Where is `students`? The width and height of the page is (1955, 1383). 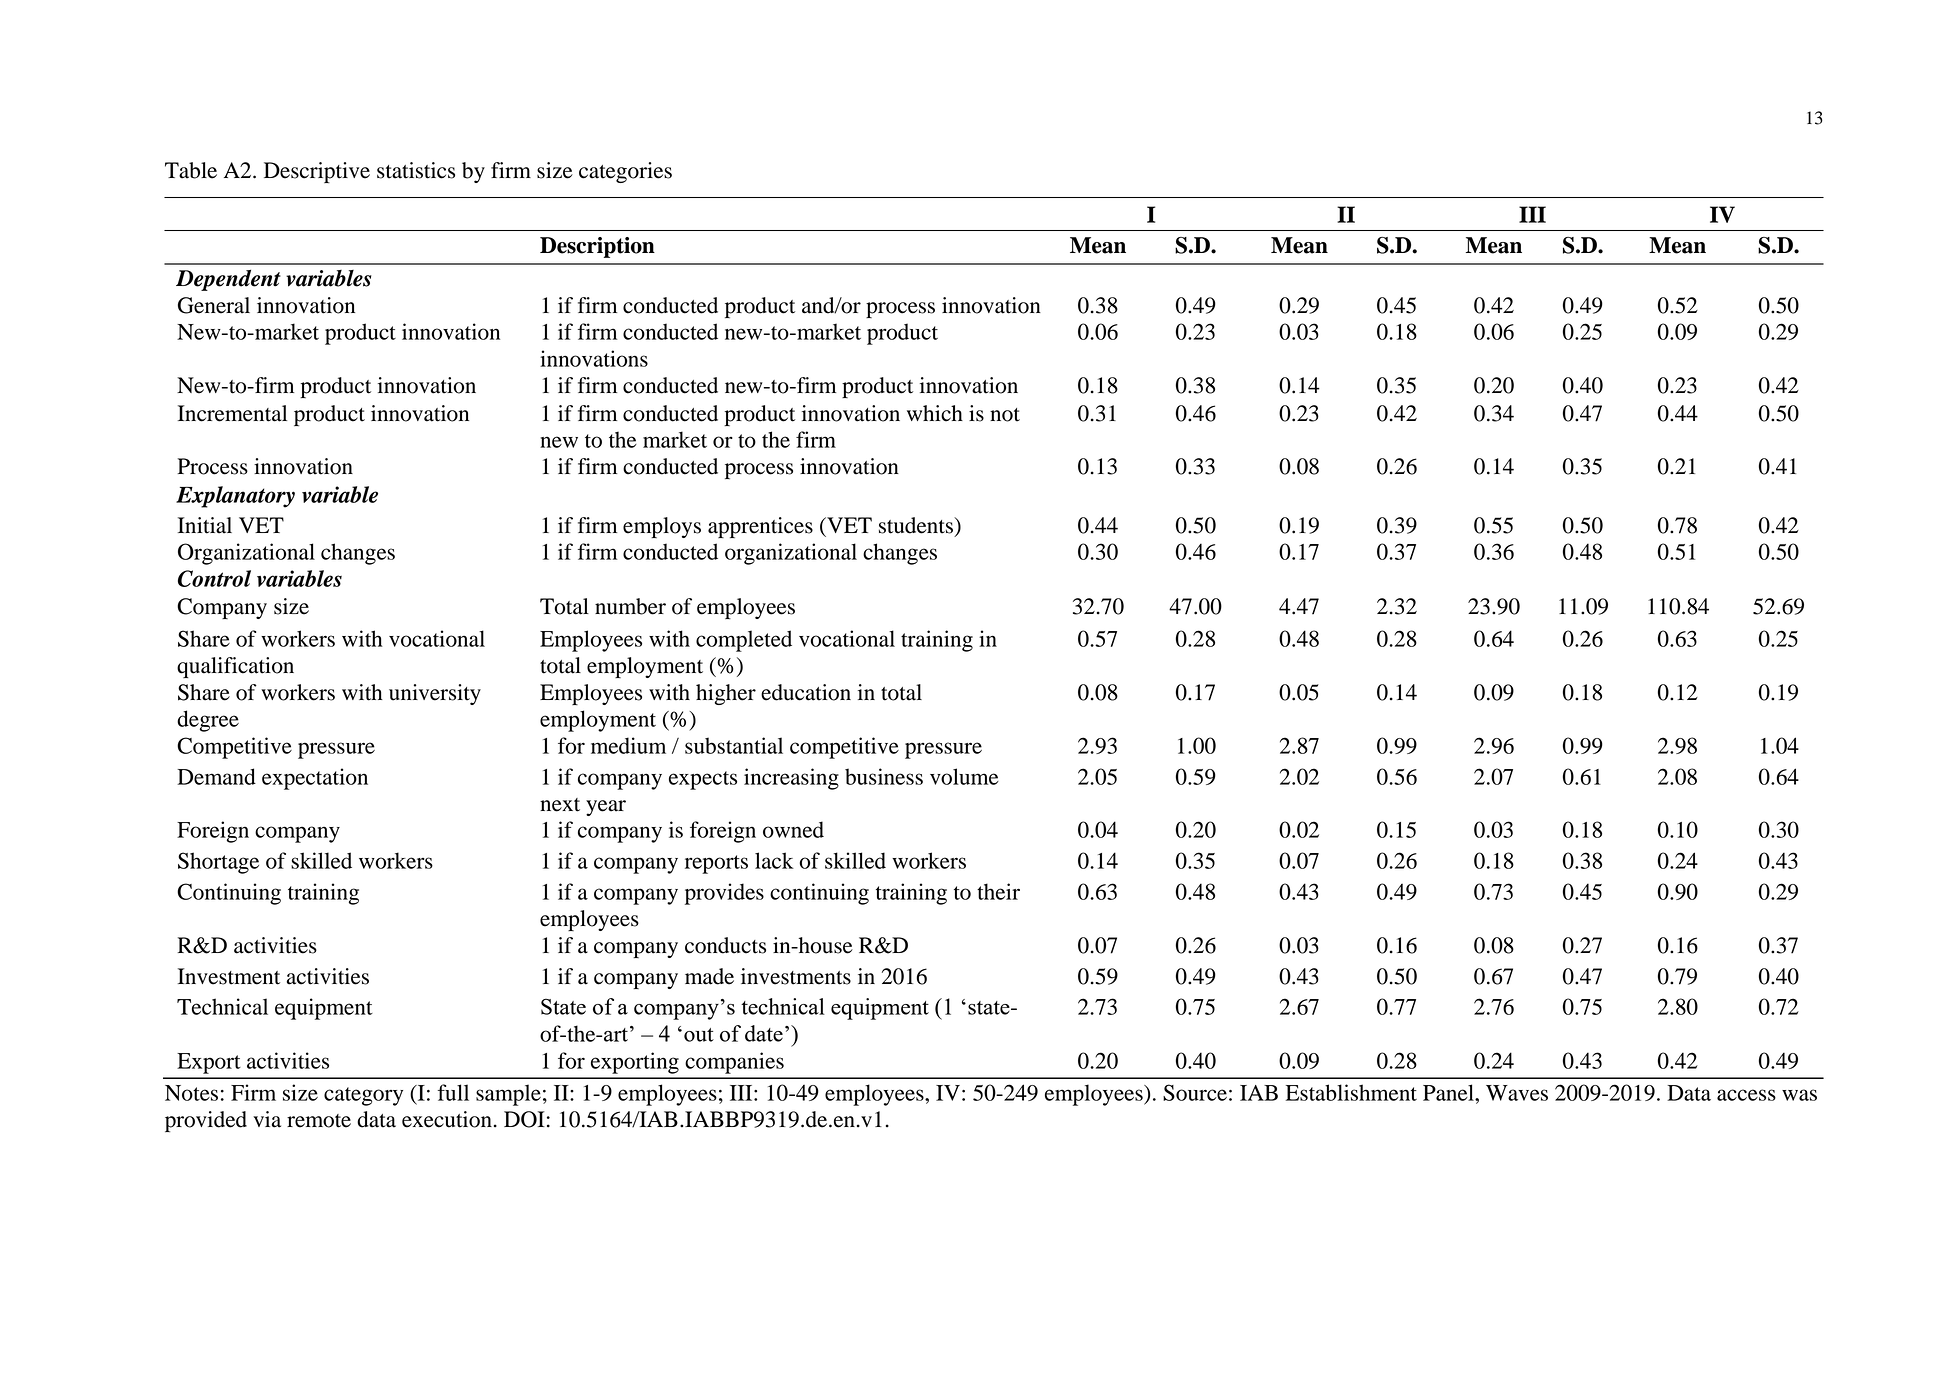 students is located at coordinates (917, 525).
